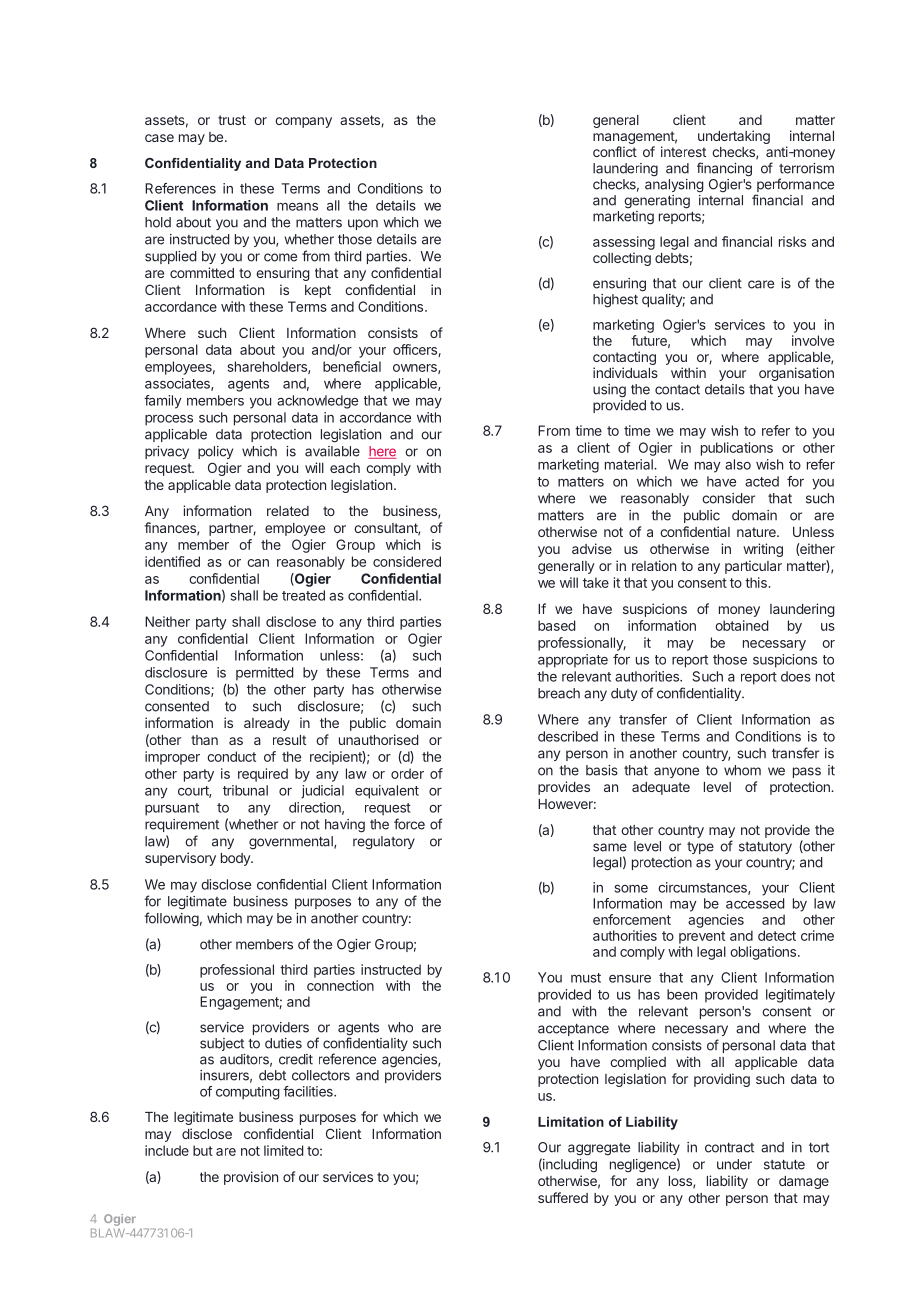 The image size is (924, 1308). I want to click on conflict, so click(615, 151).
